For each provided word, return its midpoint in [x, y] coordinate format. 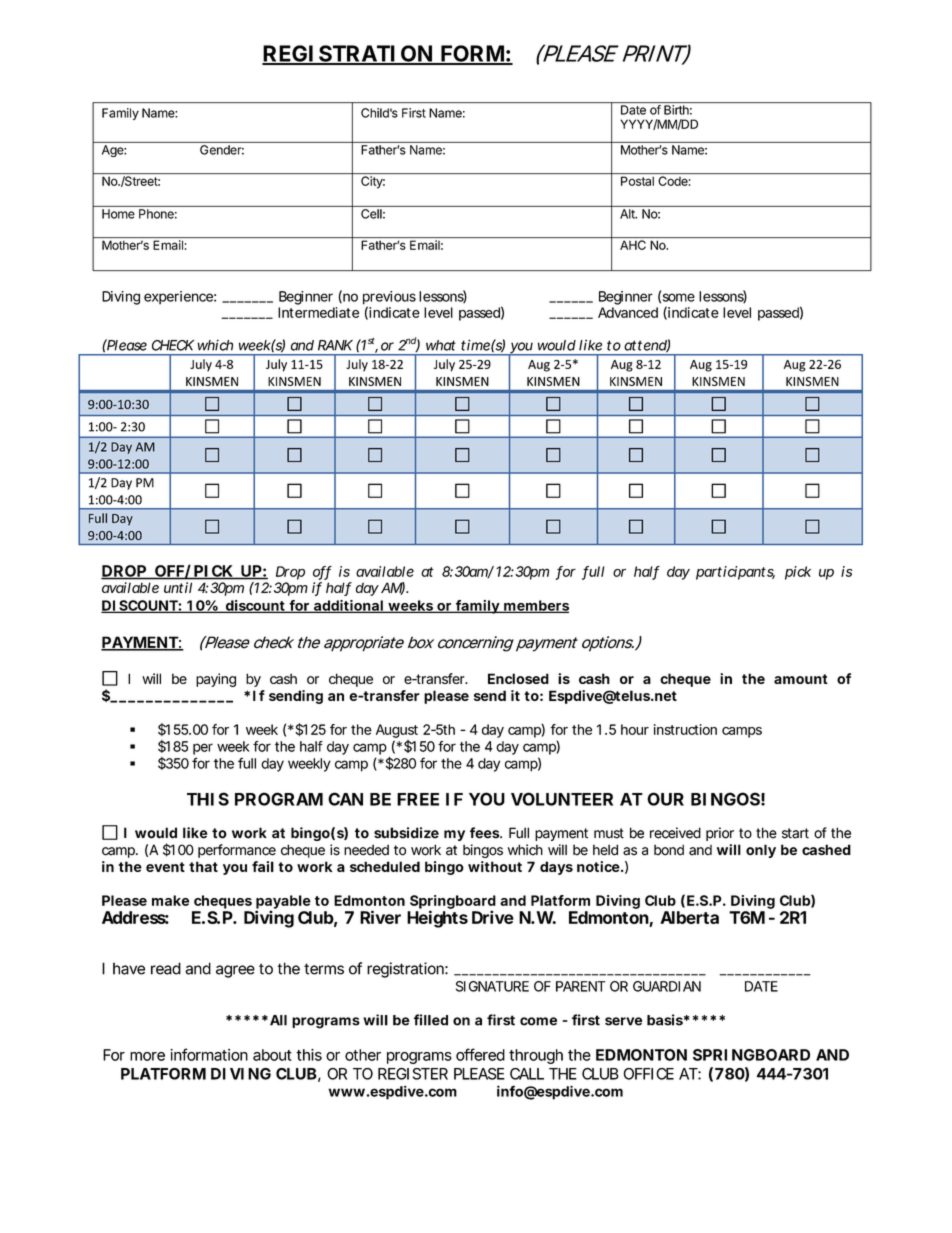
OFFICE [648, 1074]
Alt [628, 214]
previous [389, 299]
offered [480, 1054]
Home [118, 214]
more [147, 1056]
